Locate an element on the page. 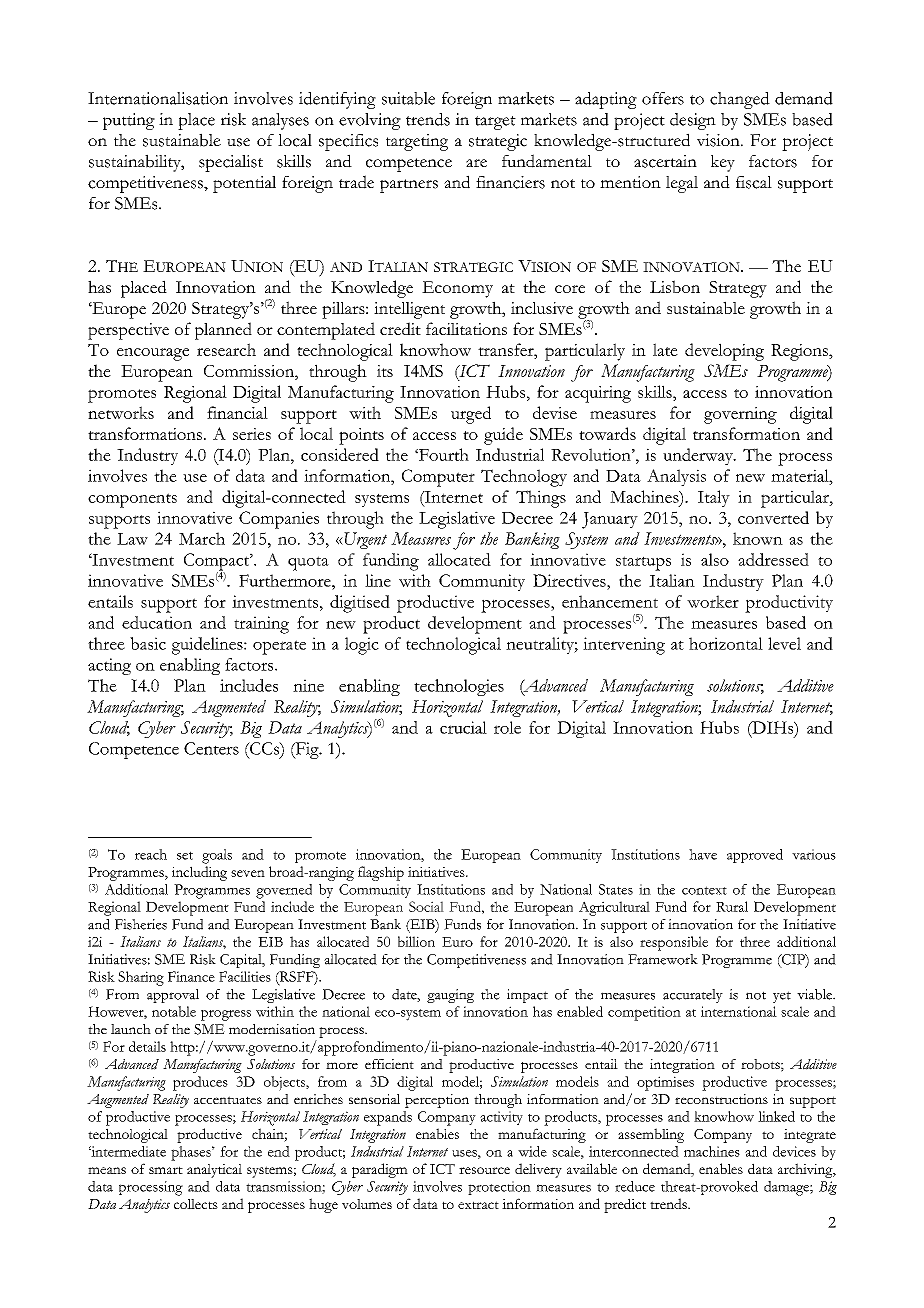  resource is located at coordinates (484, 1170).
